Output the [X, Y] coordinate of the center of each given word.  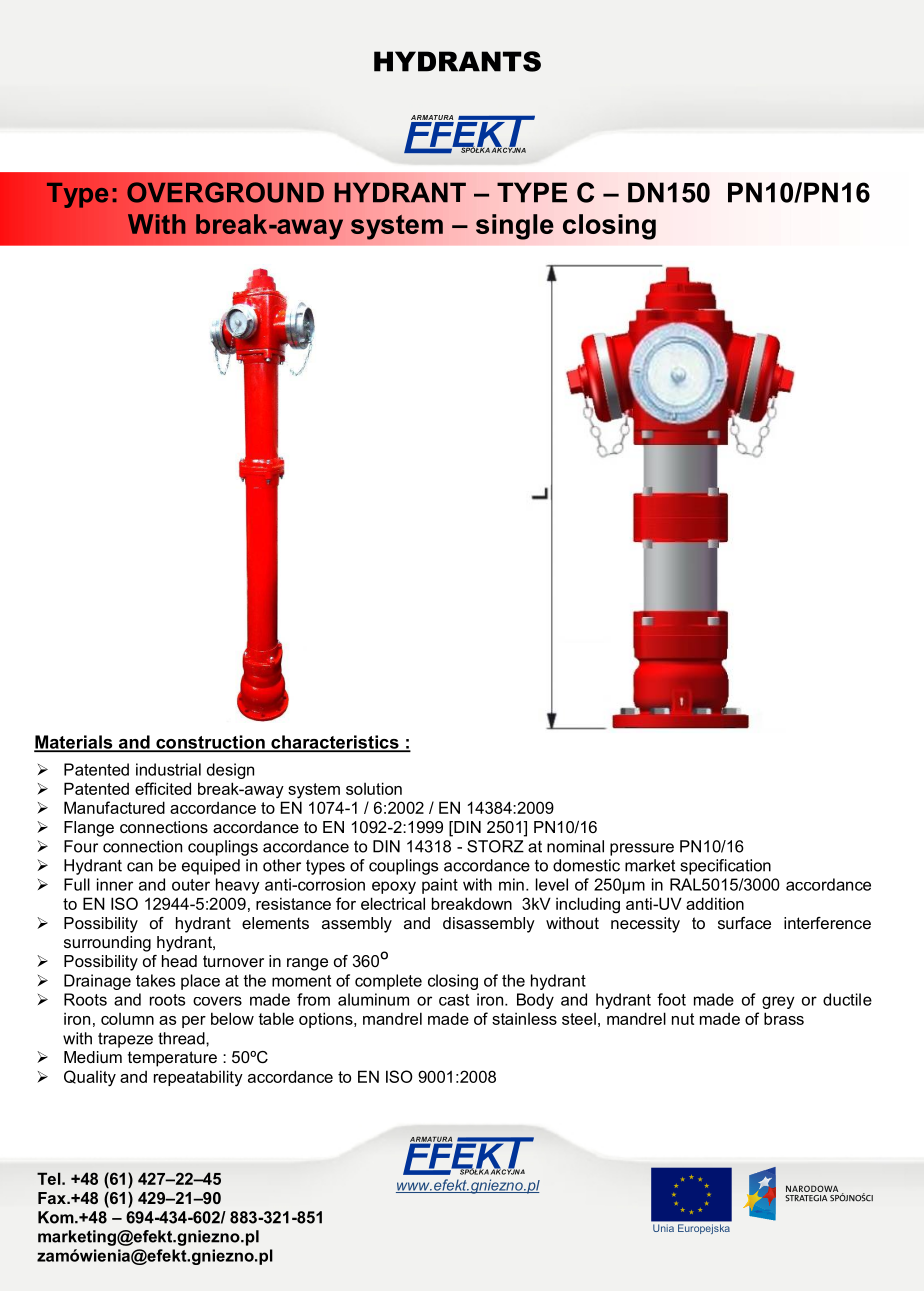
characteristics [335, 743]
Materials [74, 743]
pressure [642, 849]
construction [210, 743]
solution [374, 788]
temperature [172, 1059]
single [515, 227]
